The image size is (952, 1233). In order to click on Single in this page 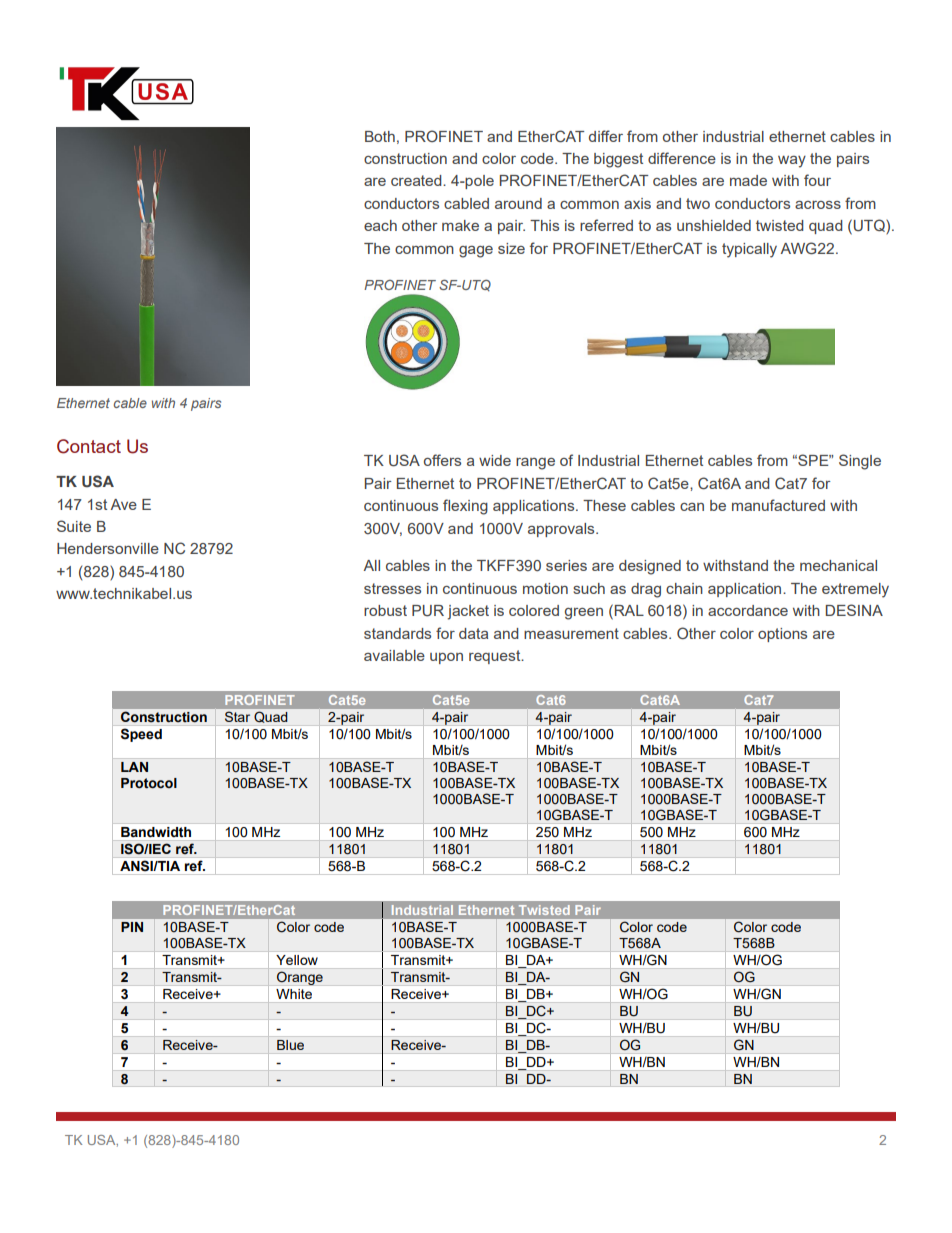, I will do `click(860, 462)`.
